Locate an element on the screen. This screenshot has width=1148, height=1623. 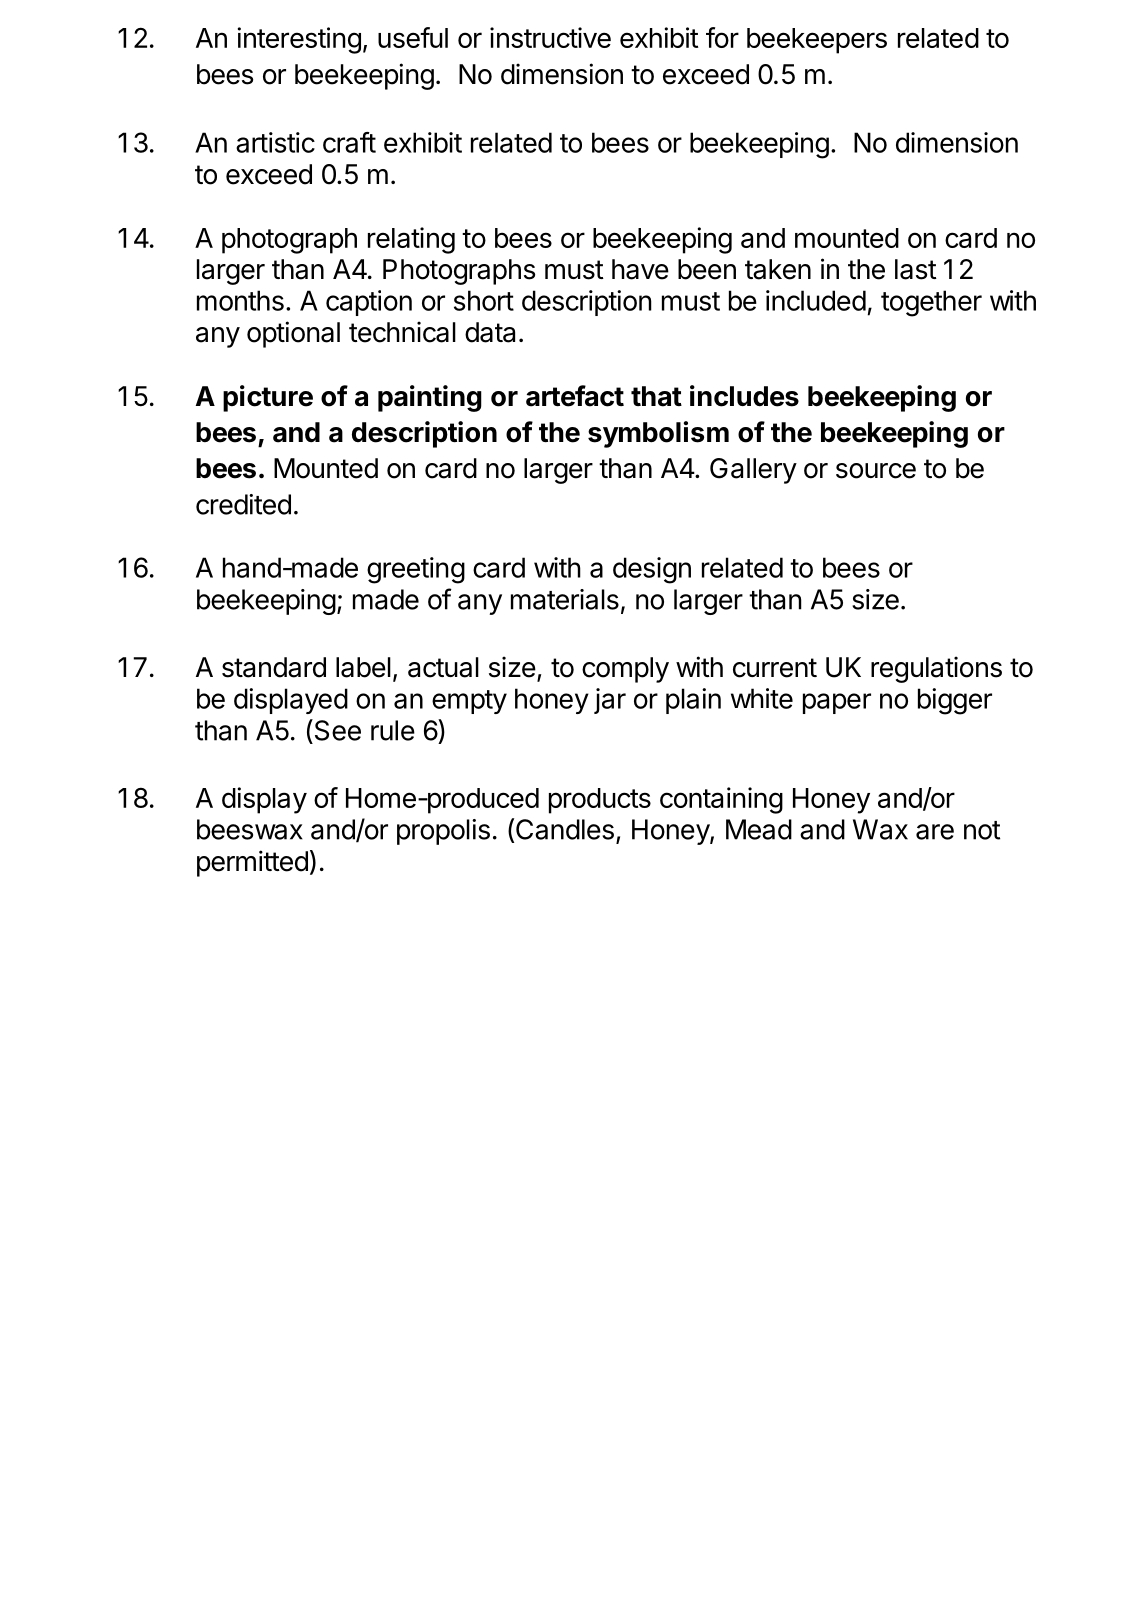
instructive is located at coordinates (550, 37).
